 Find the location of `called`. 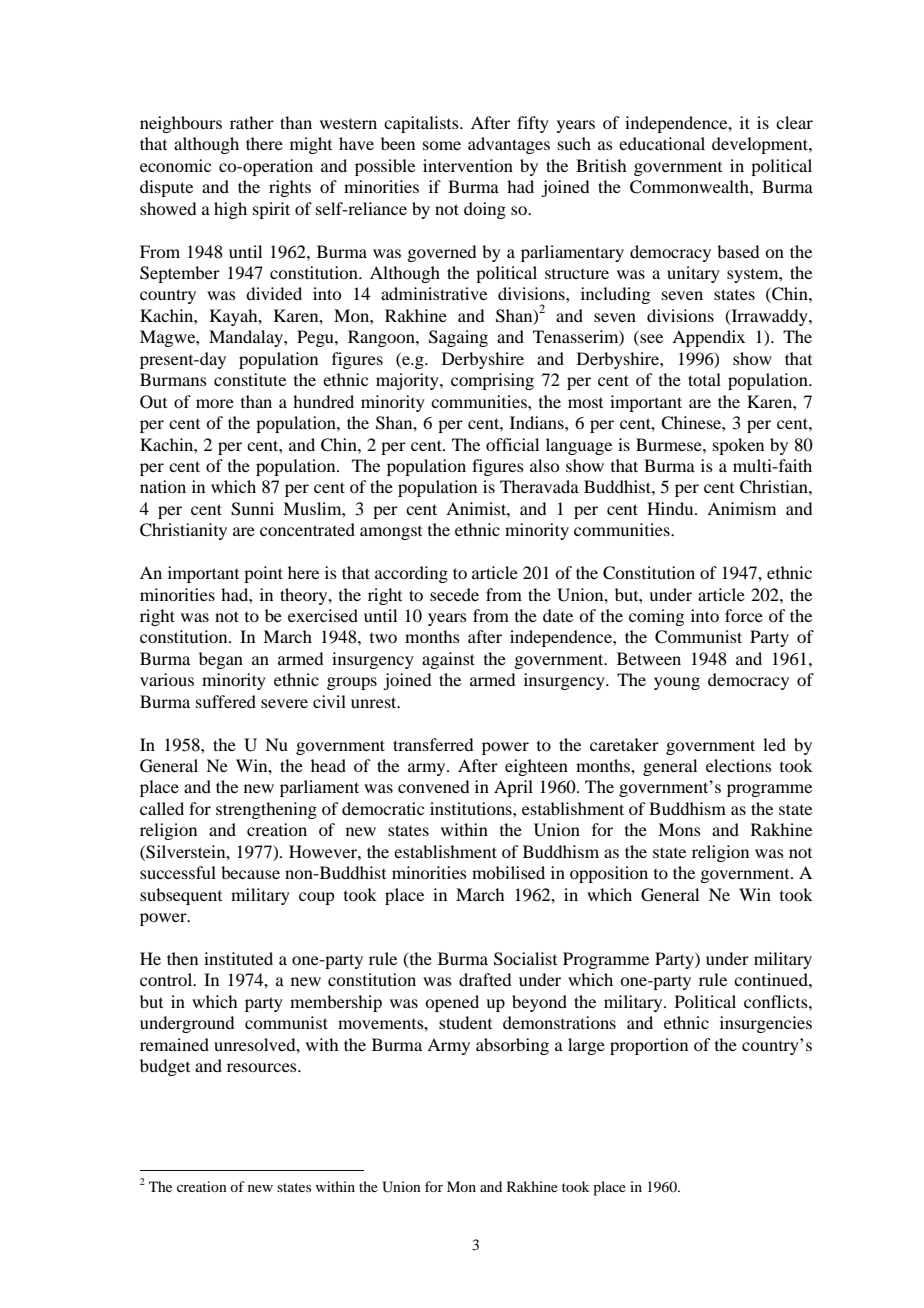

called is located at coordinates (162, 808).
